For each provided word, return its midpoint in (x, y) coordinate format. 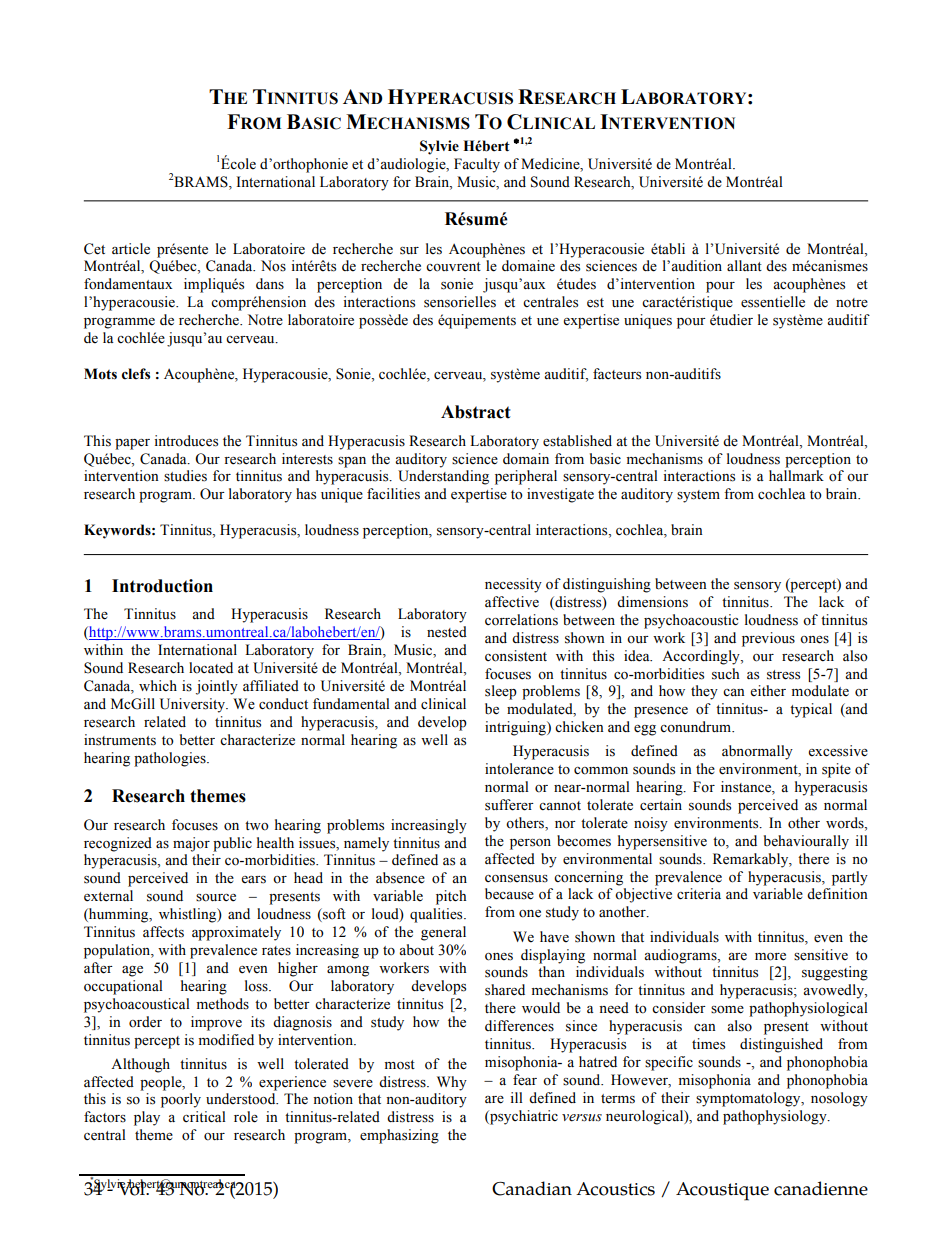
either (768, 691)
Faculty (477, 165)
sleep (501, 692)
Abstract (476, 412)
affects (163, 932)
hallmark (796, 475)
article (131, 249)
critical (204, 1117)
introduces (186, 441)
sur (409, 251)
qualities (437, 915)
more (770, 957)
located (211, 668)
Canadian (532, 1188)
